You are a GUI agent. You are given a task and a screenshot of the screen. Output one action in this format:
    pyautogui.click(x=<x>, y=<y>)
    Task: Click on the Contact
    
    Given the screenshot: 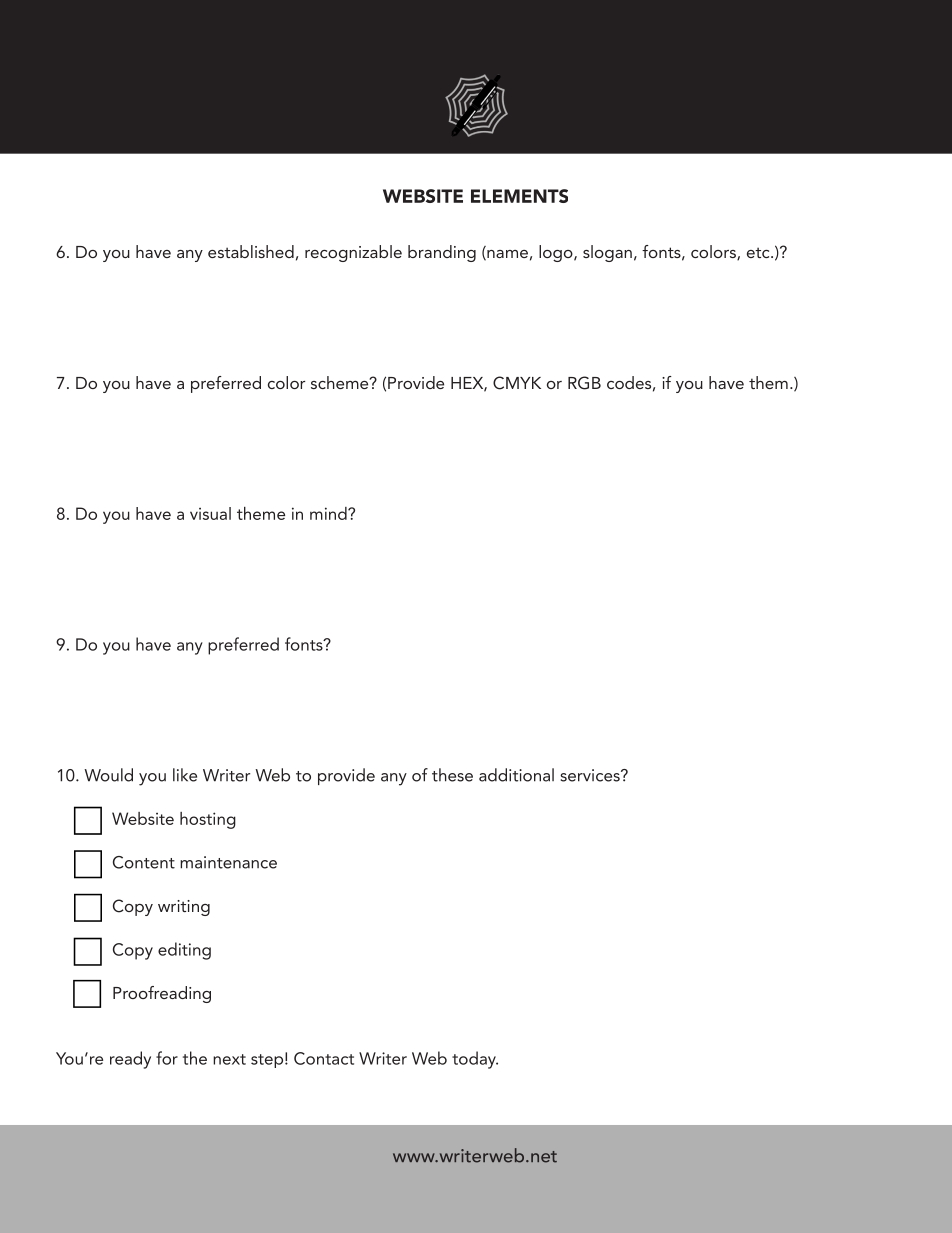 What is the action you would take?
    pyautogui.click(x=324, y=1058)
